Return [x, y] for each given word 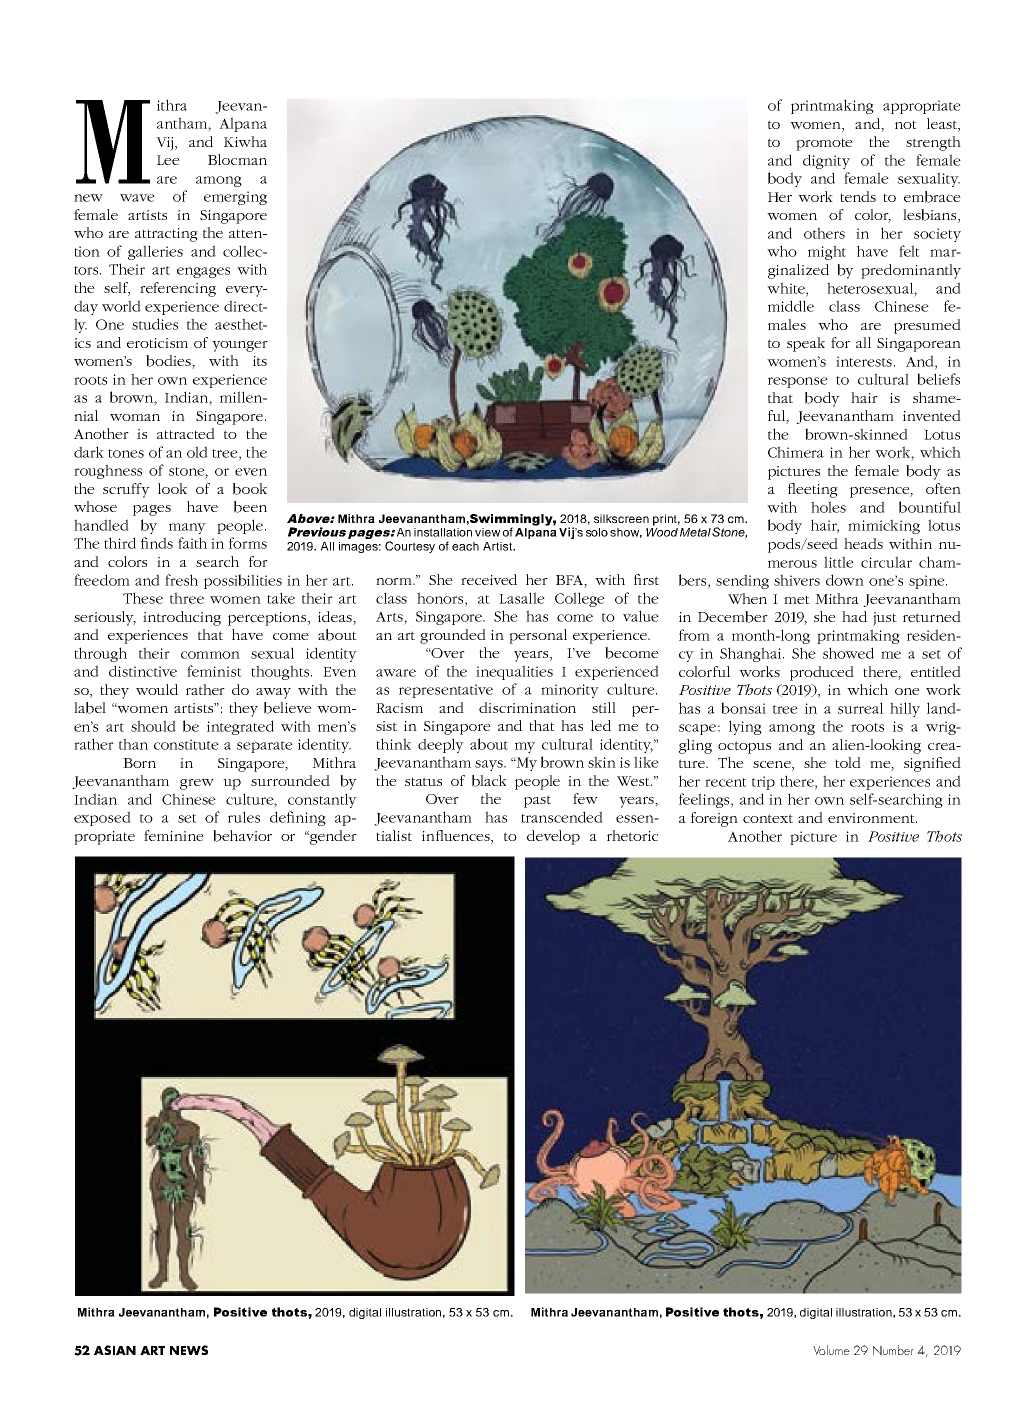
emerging [235, 198]
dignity [826, 161]
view [487, 532]
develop [553, 837]
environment [872, 818]
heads [863, 543]
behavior [242, 836]
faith [192, 543]
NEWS [189, 1350]
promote [824, 144]
